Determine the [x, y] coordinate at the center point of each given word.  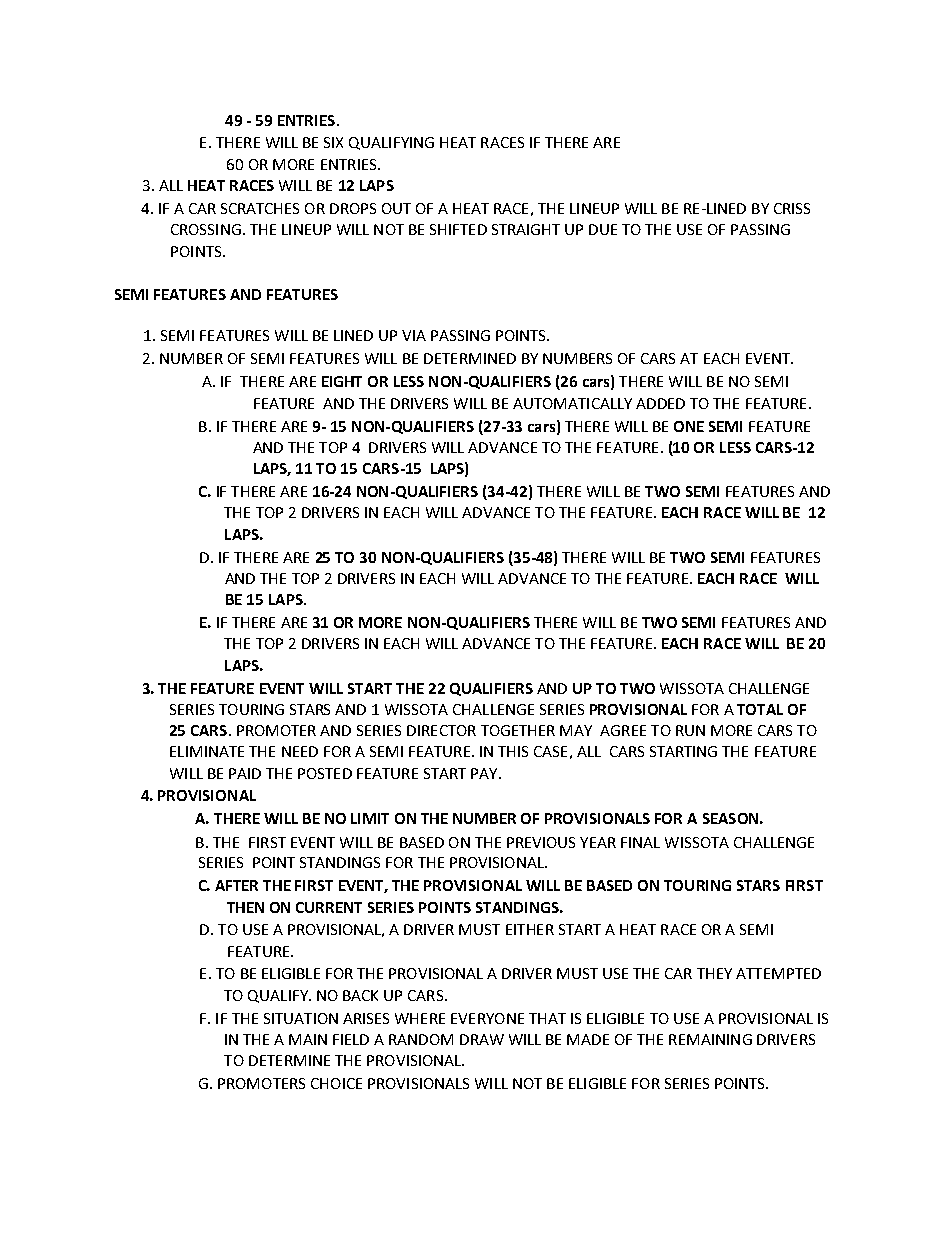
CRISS [792, 208]
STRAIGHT [526, 229]
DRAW [482, 1039]
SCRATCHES [260, 208]
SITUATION [301, 1018]
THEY [714, 973]
